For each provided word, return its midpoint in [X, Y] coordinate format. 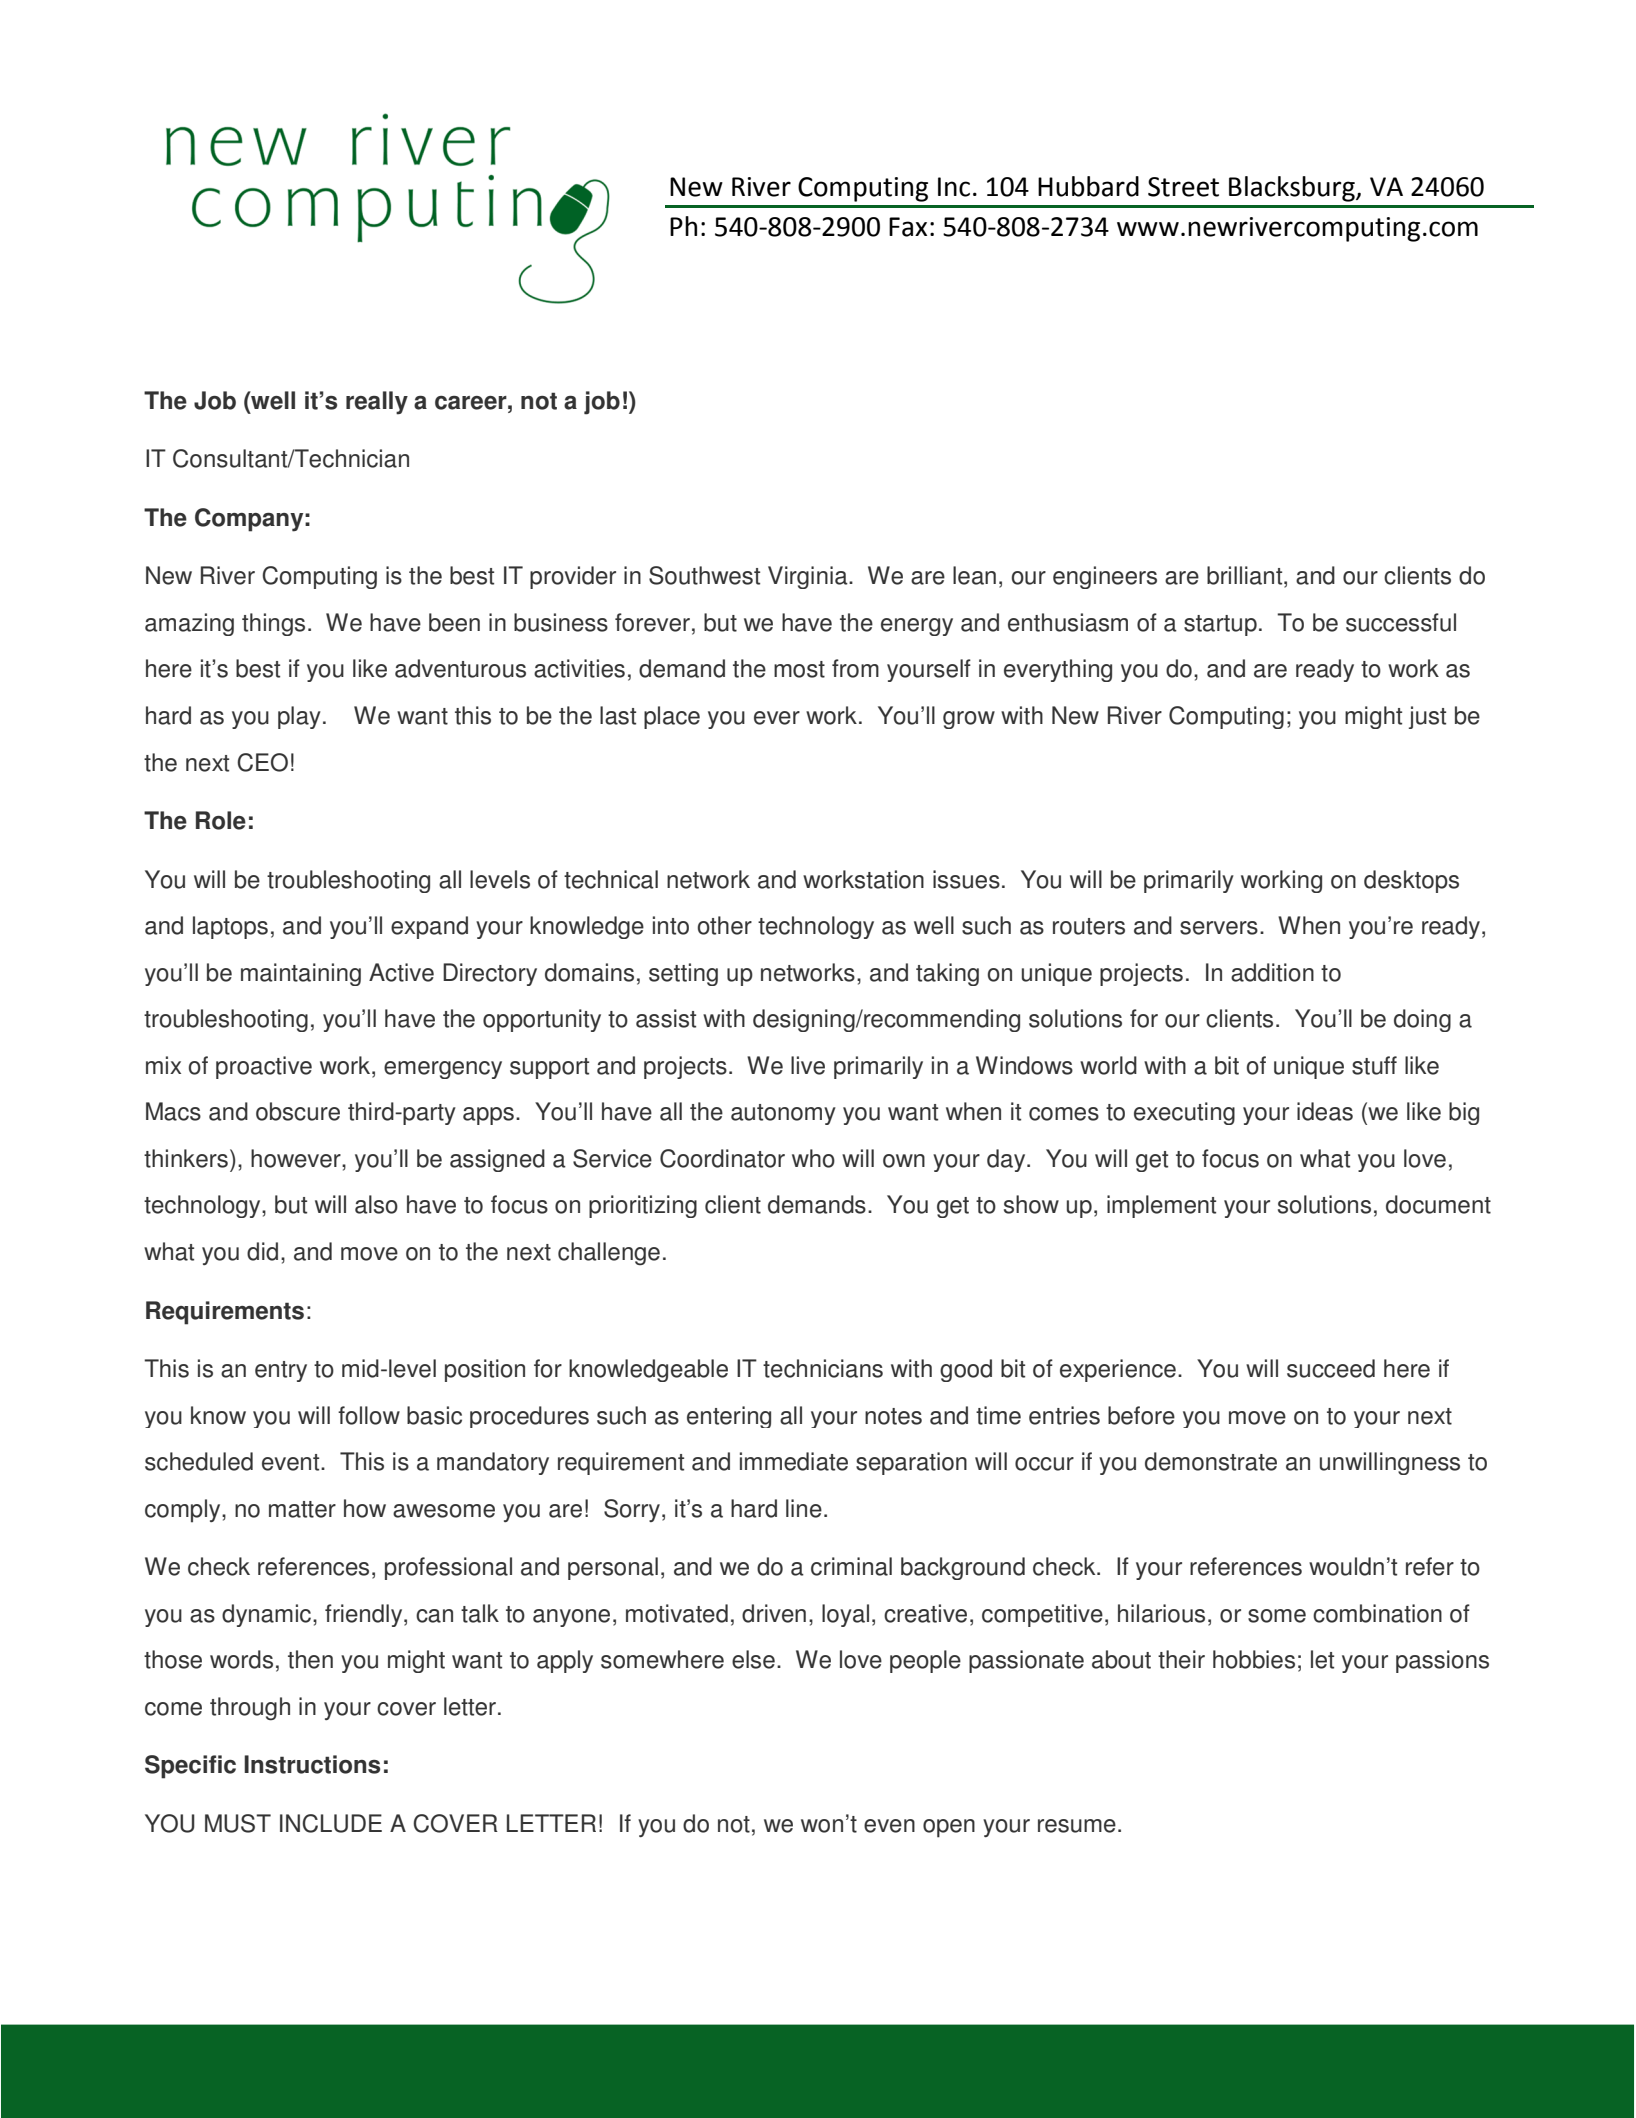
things [273, 624]
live [808, 1065]
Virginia [809, 577]
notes [893, 1416]
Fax [908, 227]
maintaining [301, 974]
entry [281, 1371]
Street [1183, 187]
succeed [1331, 1368]
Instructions [312, 1764]
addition [1272, 972]
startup [1220, 625]
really [377, 403]
